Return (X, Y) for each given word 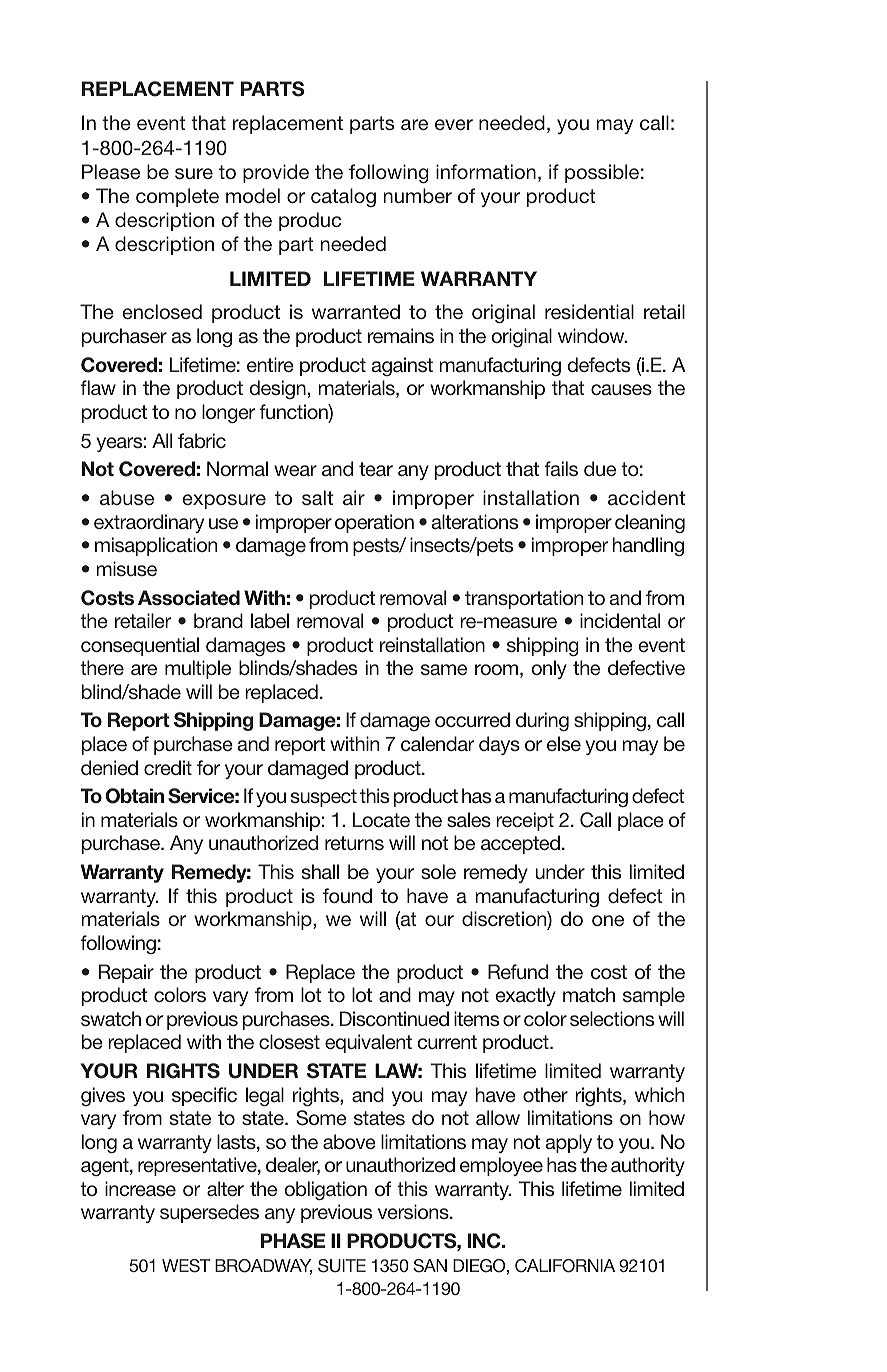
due (600, 468)
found (347, 895)
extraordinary (149, 523)
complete (177, 197)
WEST (186, 1266)
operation (374, 523)
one (608, 920)
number (418, 195)
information (486, 171)
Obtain (135, 796)
